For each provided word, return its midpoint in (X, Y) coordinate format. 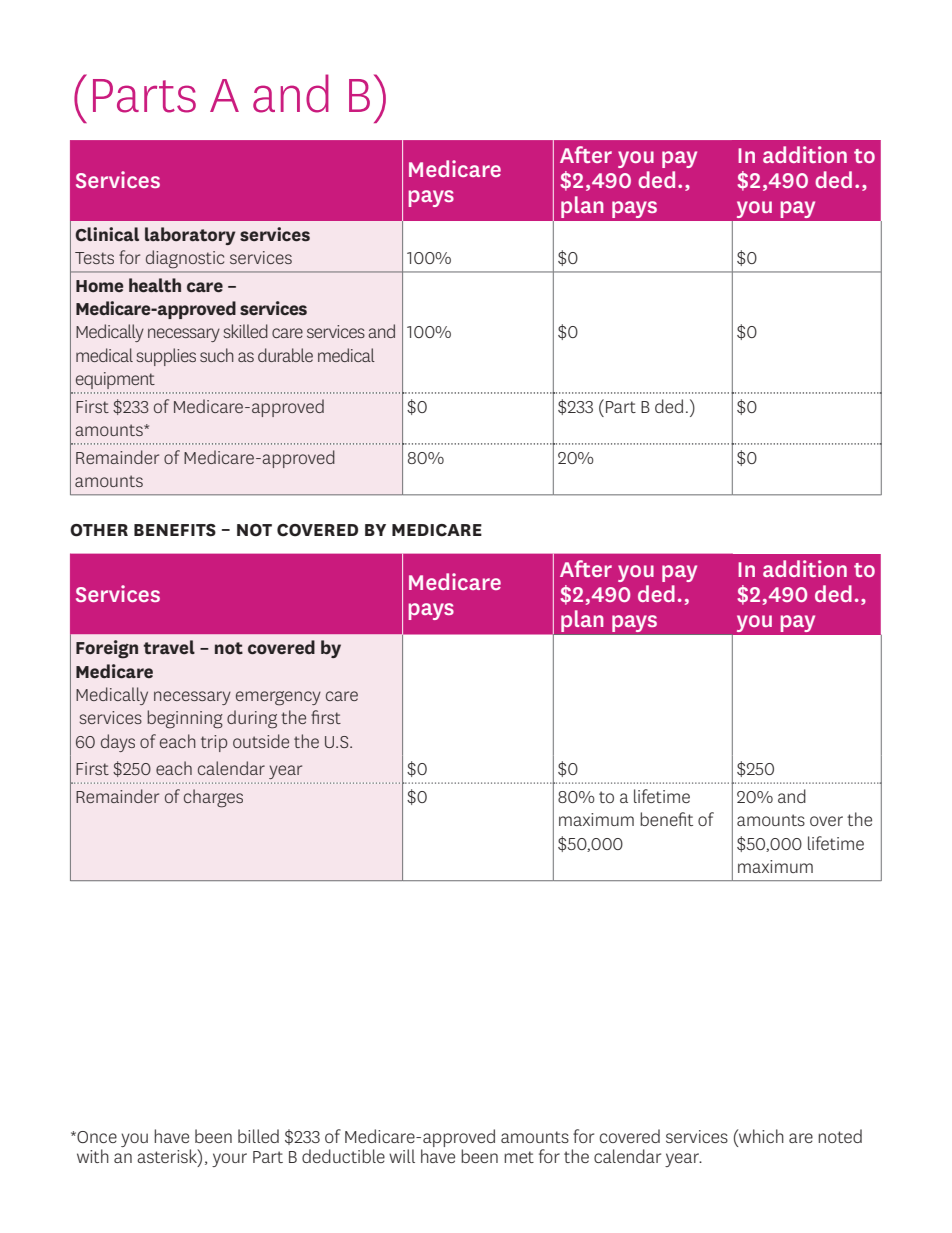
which (760, 1136)
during (252, 719)
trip (214, 743)
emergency (278, 698)
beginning (185, 719)
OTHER (99, 530)
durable (285, 355)
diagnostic (185, 259)
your (229, 1160)
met (519, 1157)
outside (261, 741)
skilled (245, 331)
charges (213, 798)
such (217, 355)
